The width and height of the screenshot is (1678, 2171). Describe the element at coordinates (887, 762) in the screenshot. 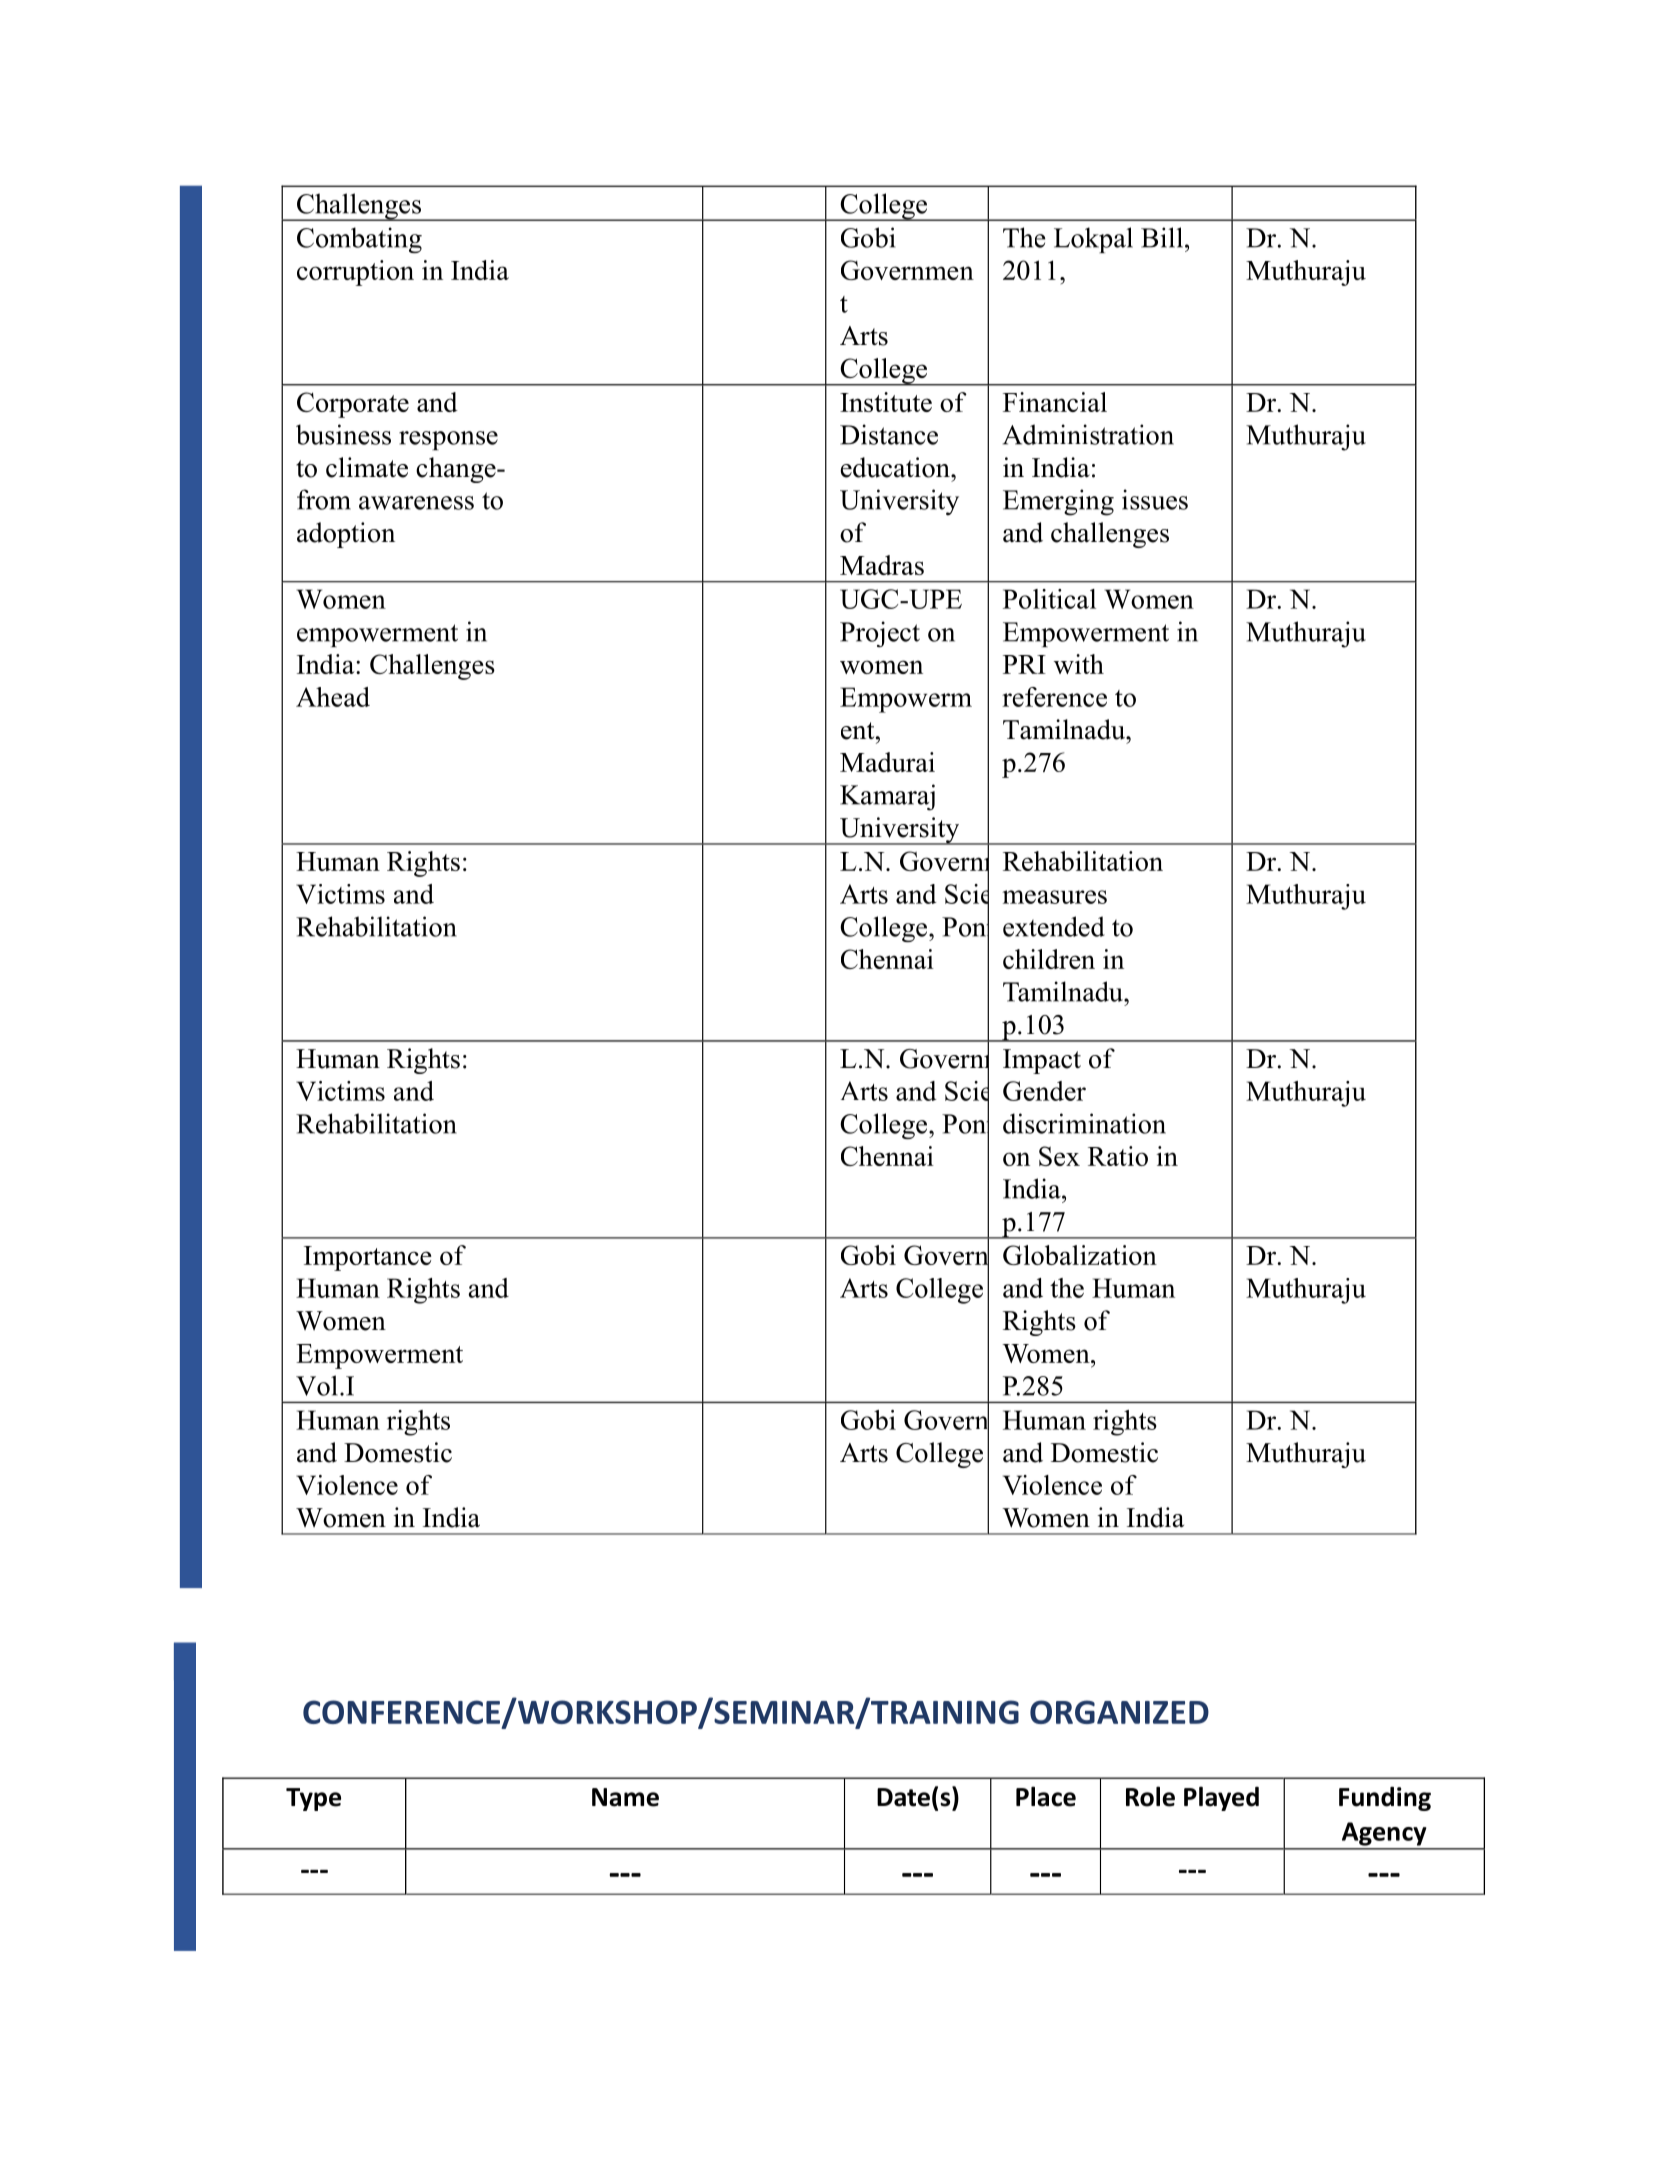

I see `Madurai` at that location.
